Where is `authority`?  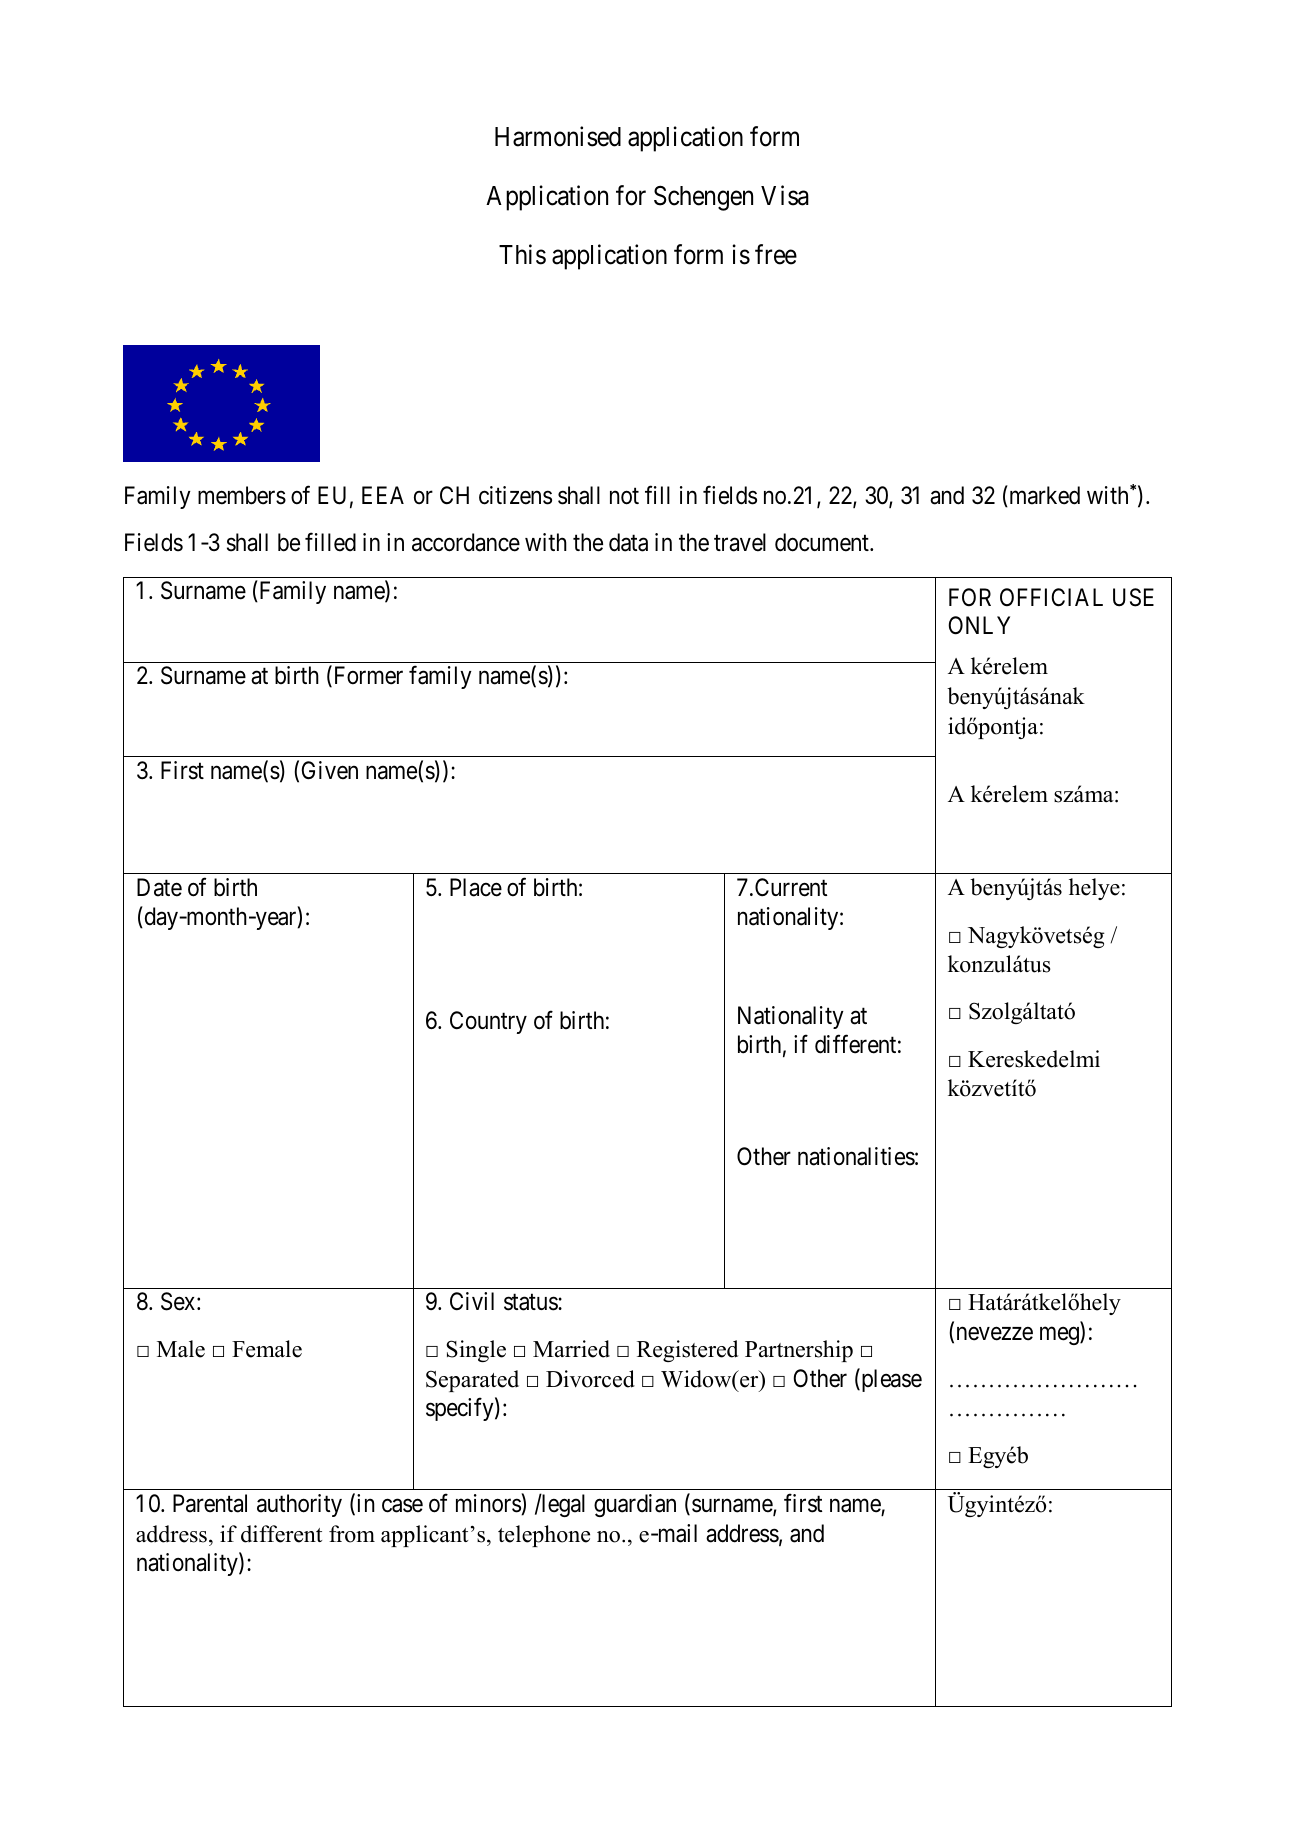
authority is located at coordinates (299, 1505).
